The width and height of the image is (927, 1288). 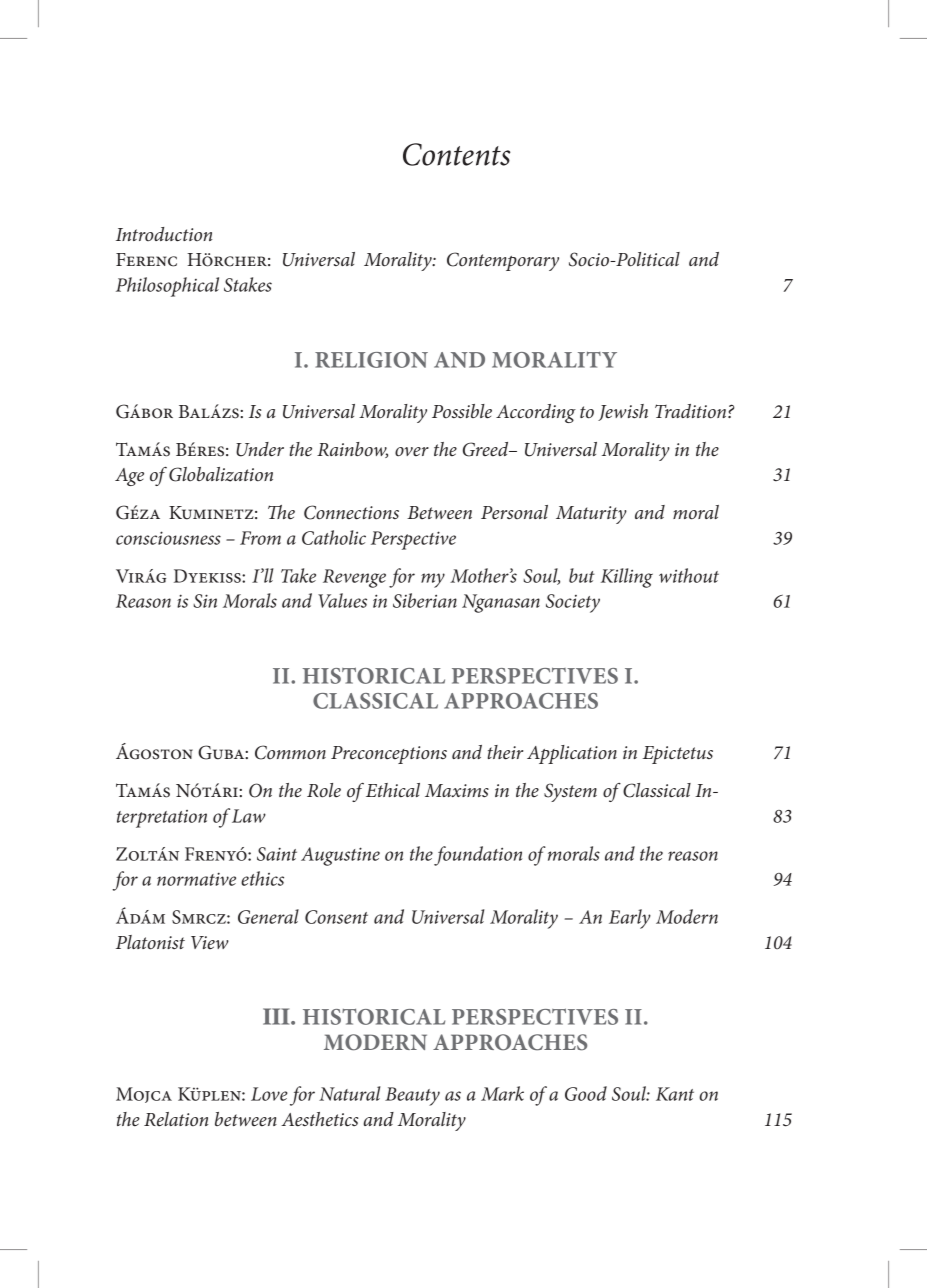 What do you see at coordinates (176, 1119) in the image?
I see `Relation` at bounding box center [176, 1119].
